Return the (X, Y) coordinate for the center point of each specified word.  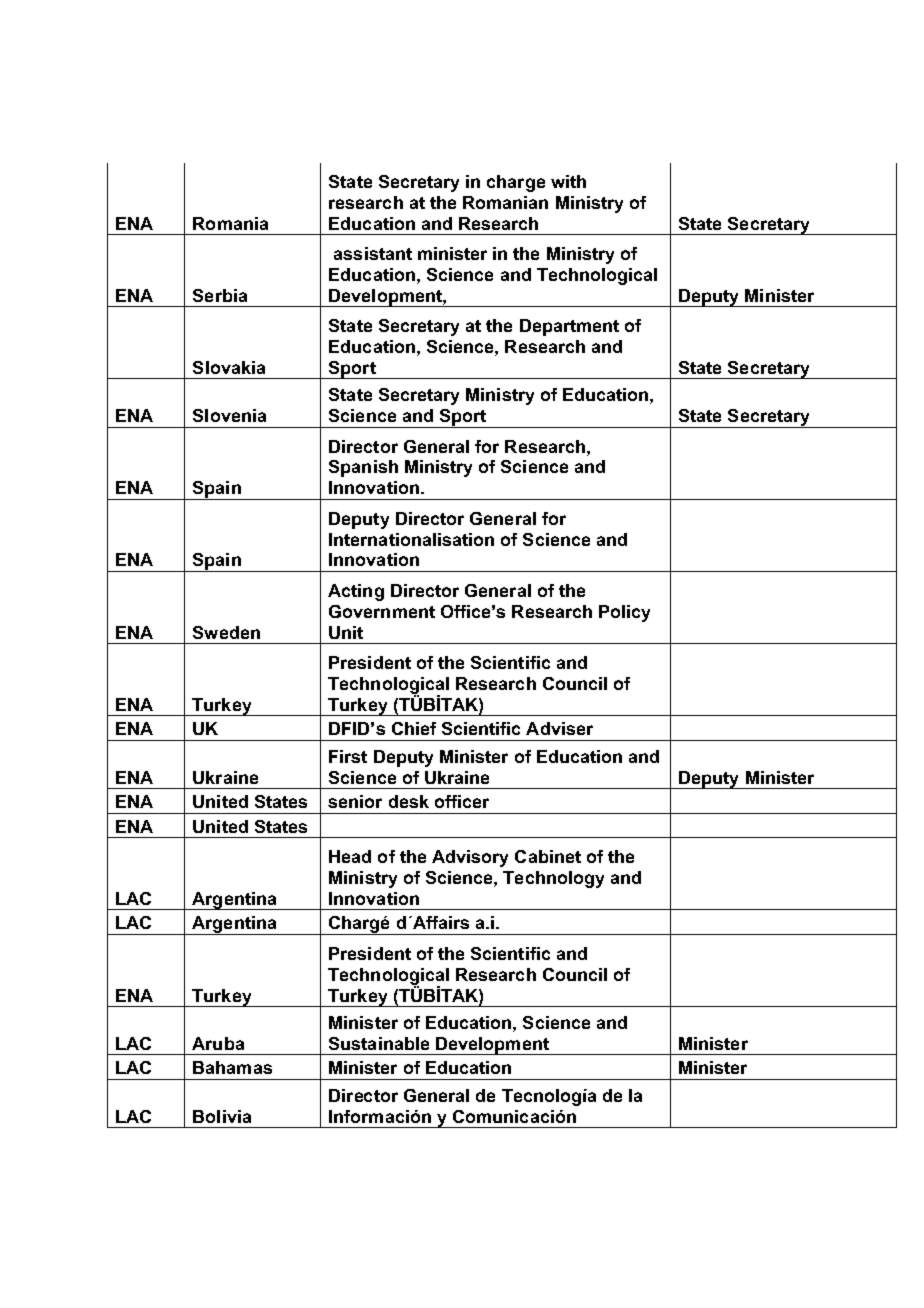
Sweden (226, 632)
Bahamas (232, 1067)
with (568, 181)
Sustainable (379, 1043)
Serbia (220, 295)
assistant (373, 253)
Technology (553, 879)
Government (382, 611)
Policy (624, 613)
